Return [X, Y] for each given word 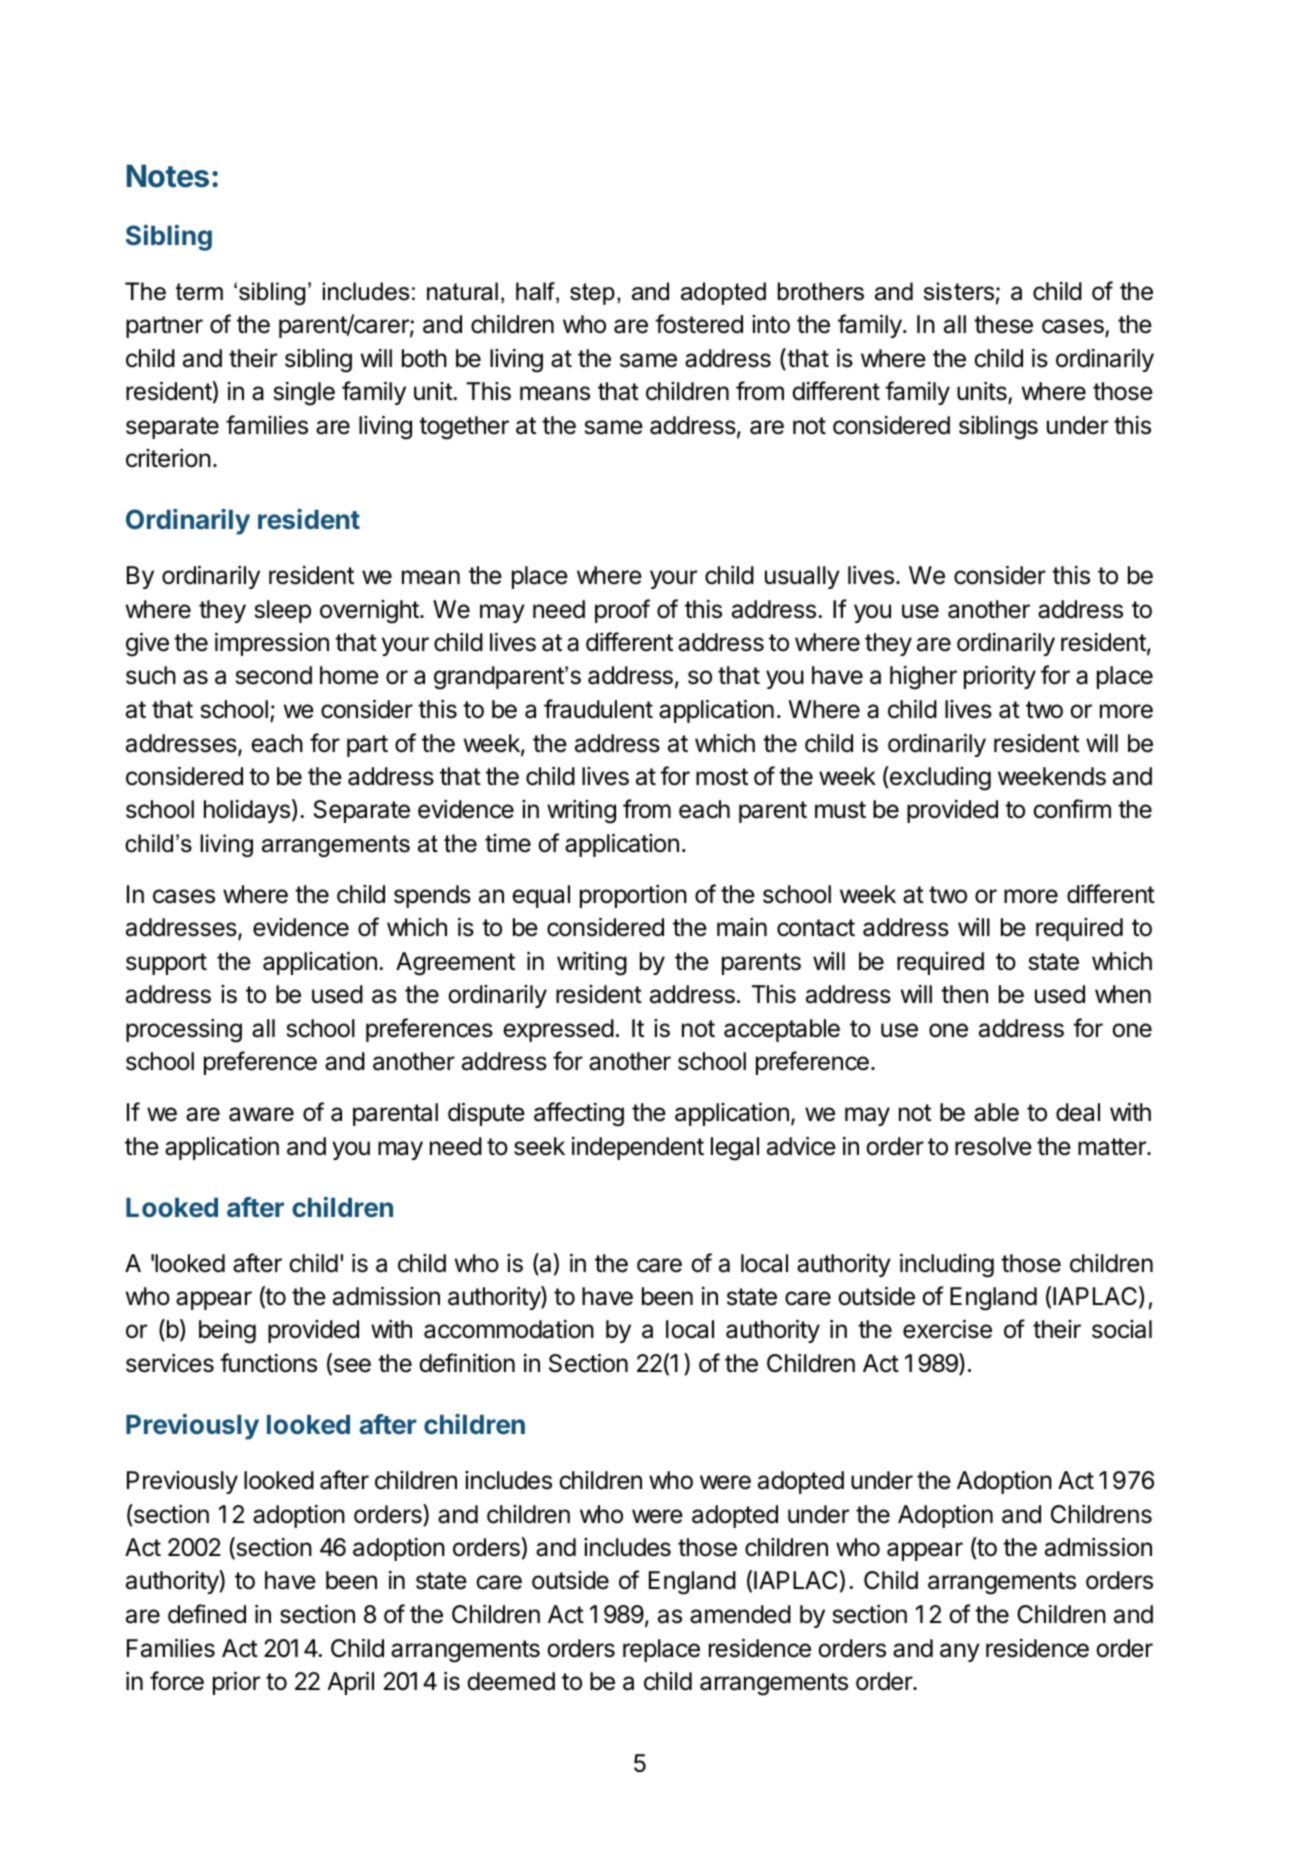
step [592, 294]
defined [207, 1614]
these [1003, 324]
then [964, 994]
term [199, 292]
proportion [633, 896]
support [166, 964]
